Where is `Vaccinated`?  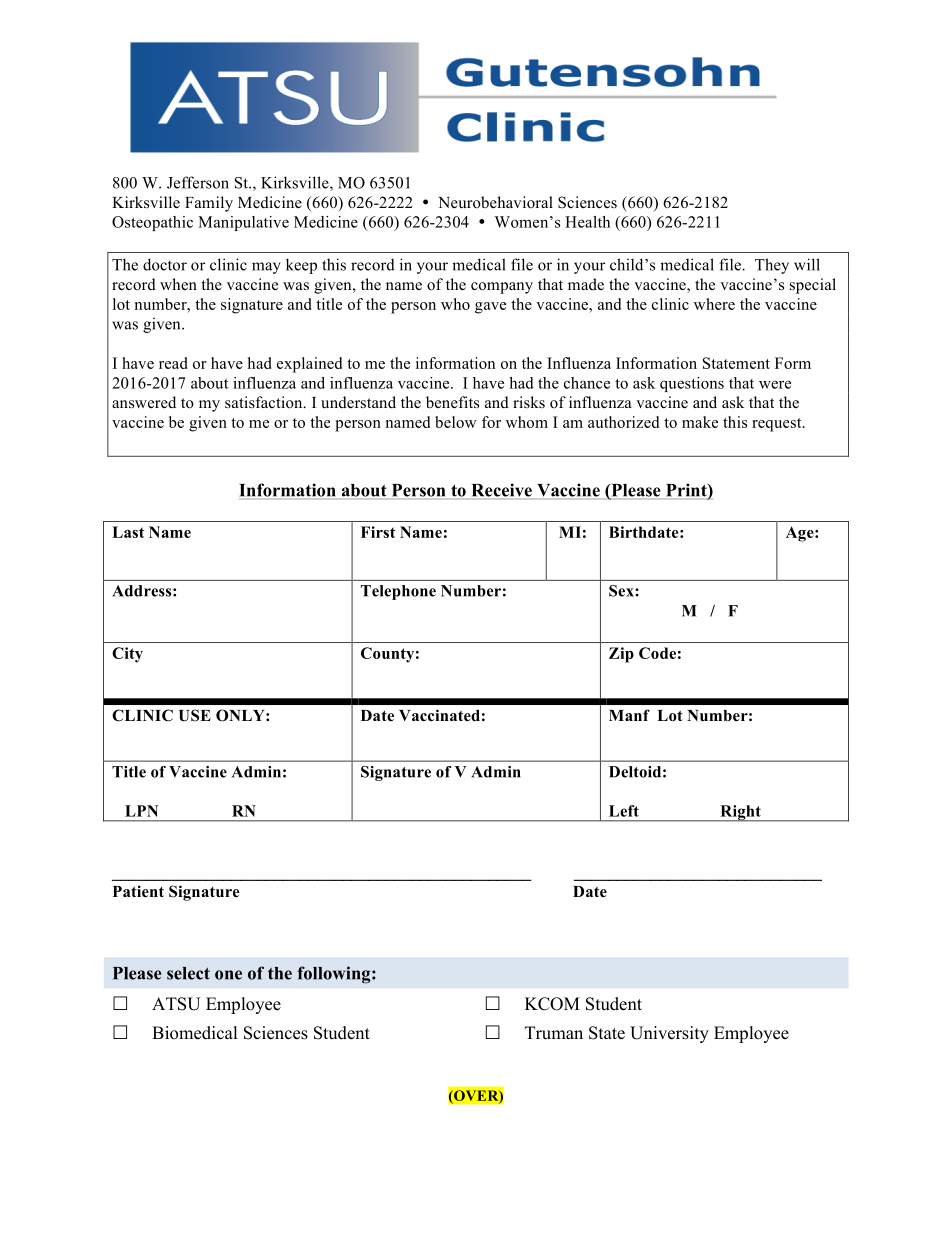
Vaccinated is located at coordinates (439, 715).
